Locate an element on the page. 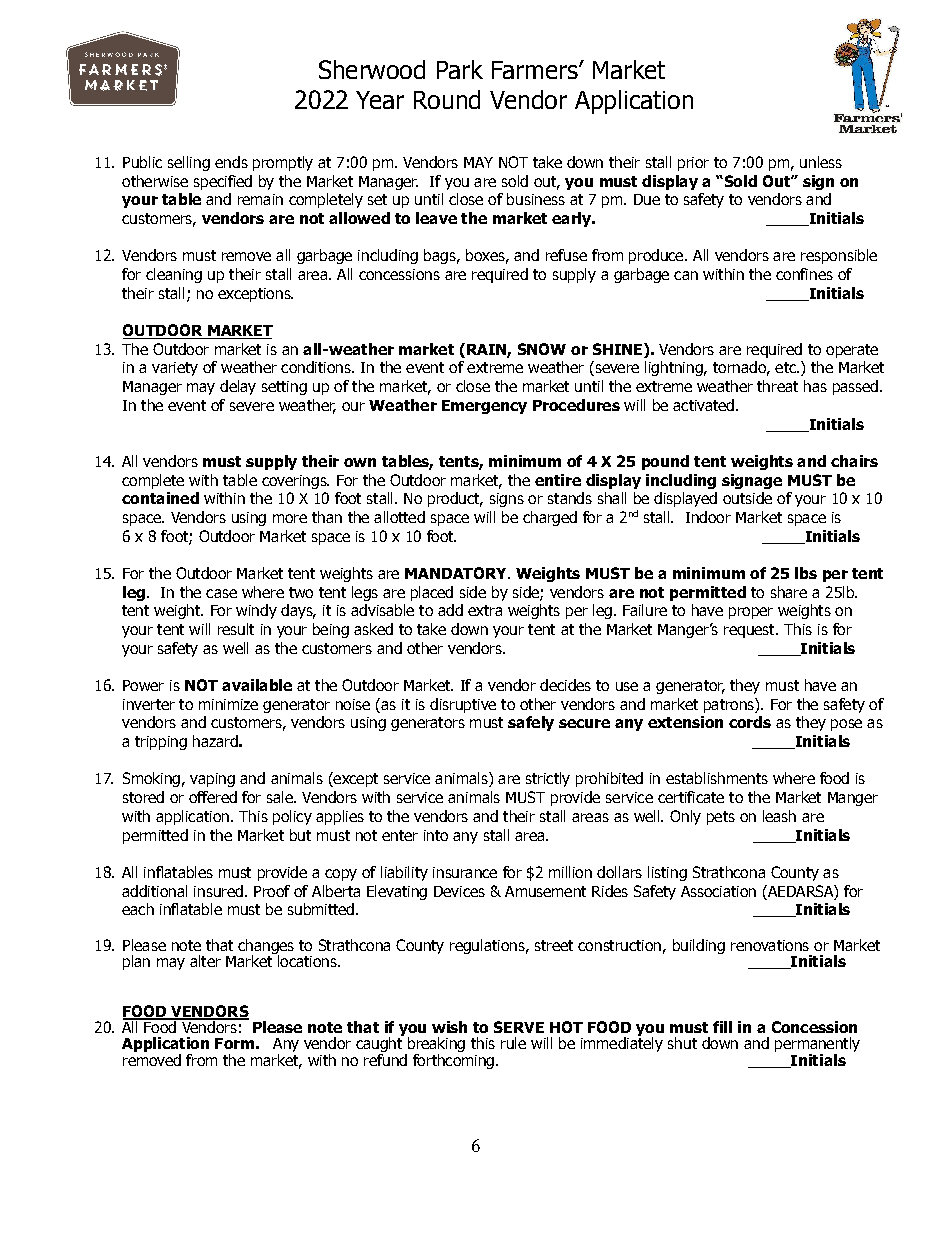  Form is located at coordinates (234, 1043).
